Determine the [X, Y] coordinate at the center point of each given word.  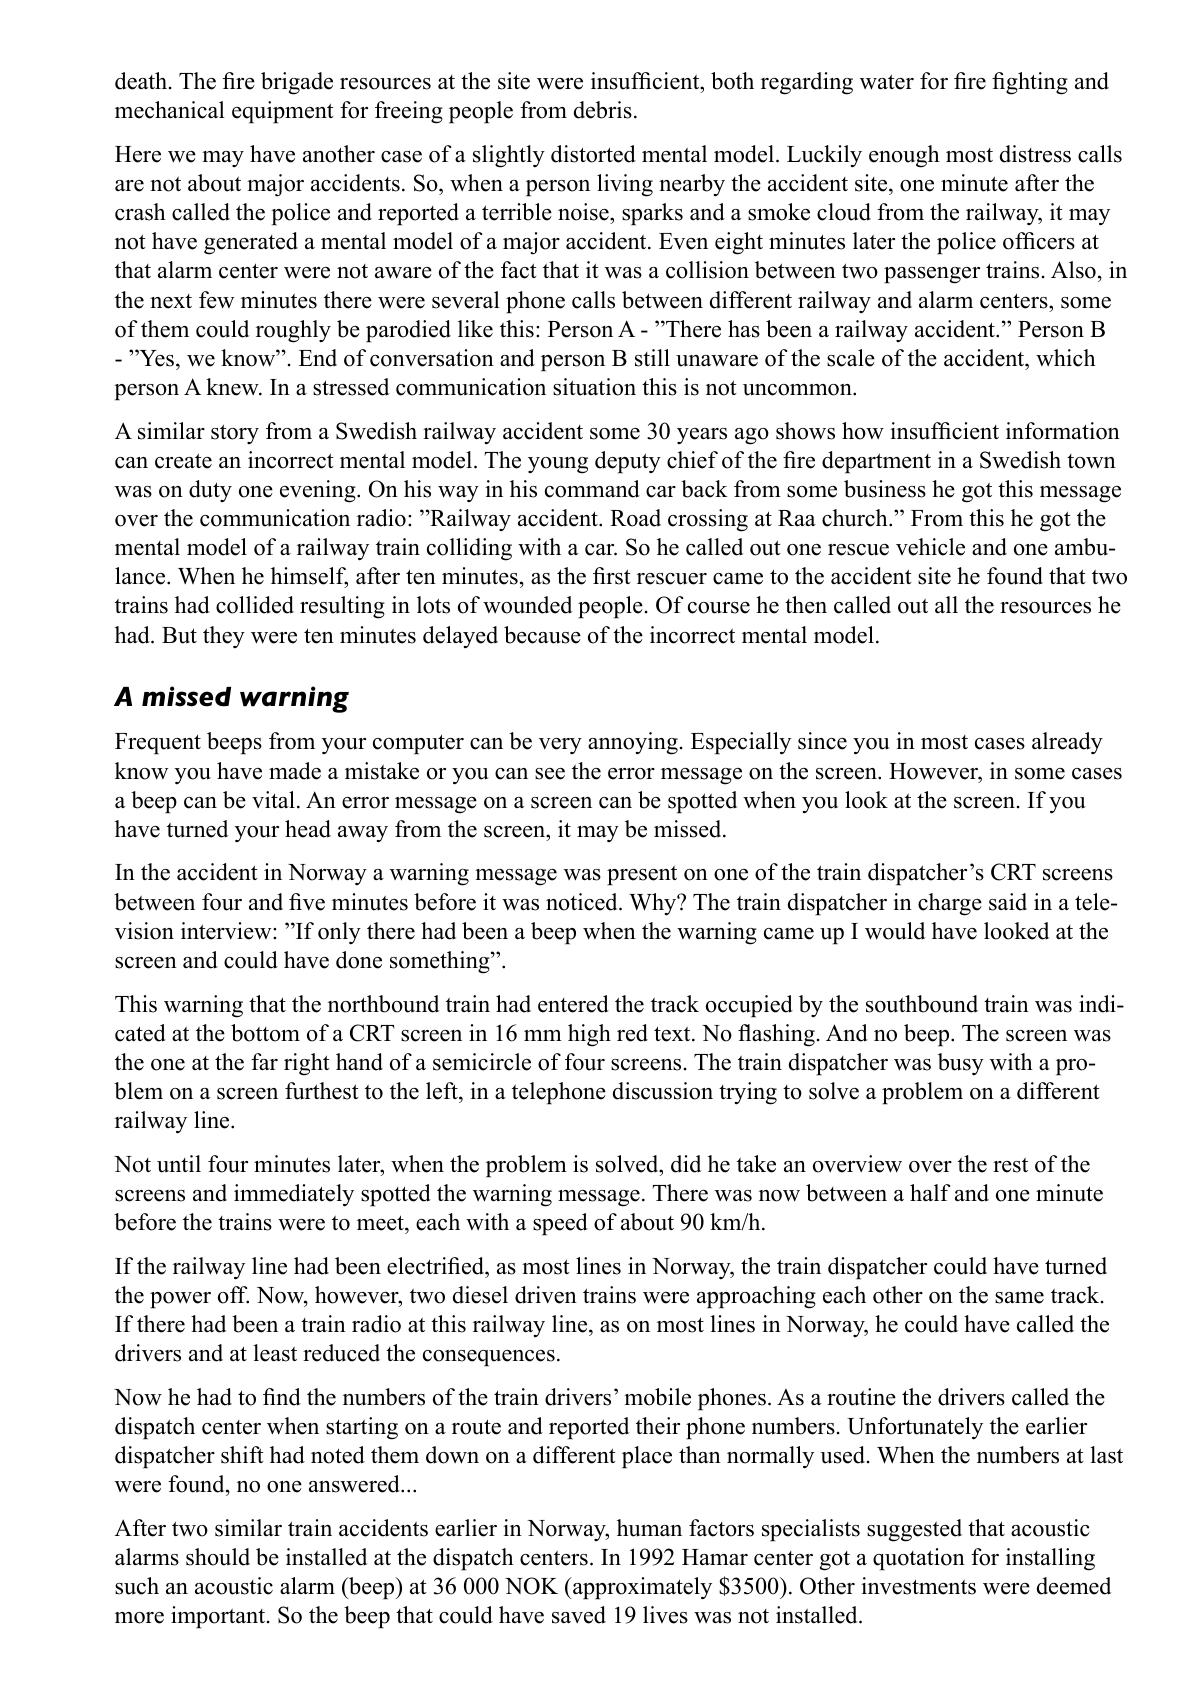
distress [1035, 154]
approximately [641, 1588]
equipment [283, 112]
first [612, 576]
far [264, 1061]
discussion [663, 1091]
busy [961, 1064]
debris [603, 110]
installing [1050, 1559]
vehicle [930, 547]
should [218, 1557]
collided [255, 605]
